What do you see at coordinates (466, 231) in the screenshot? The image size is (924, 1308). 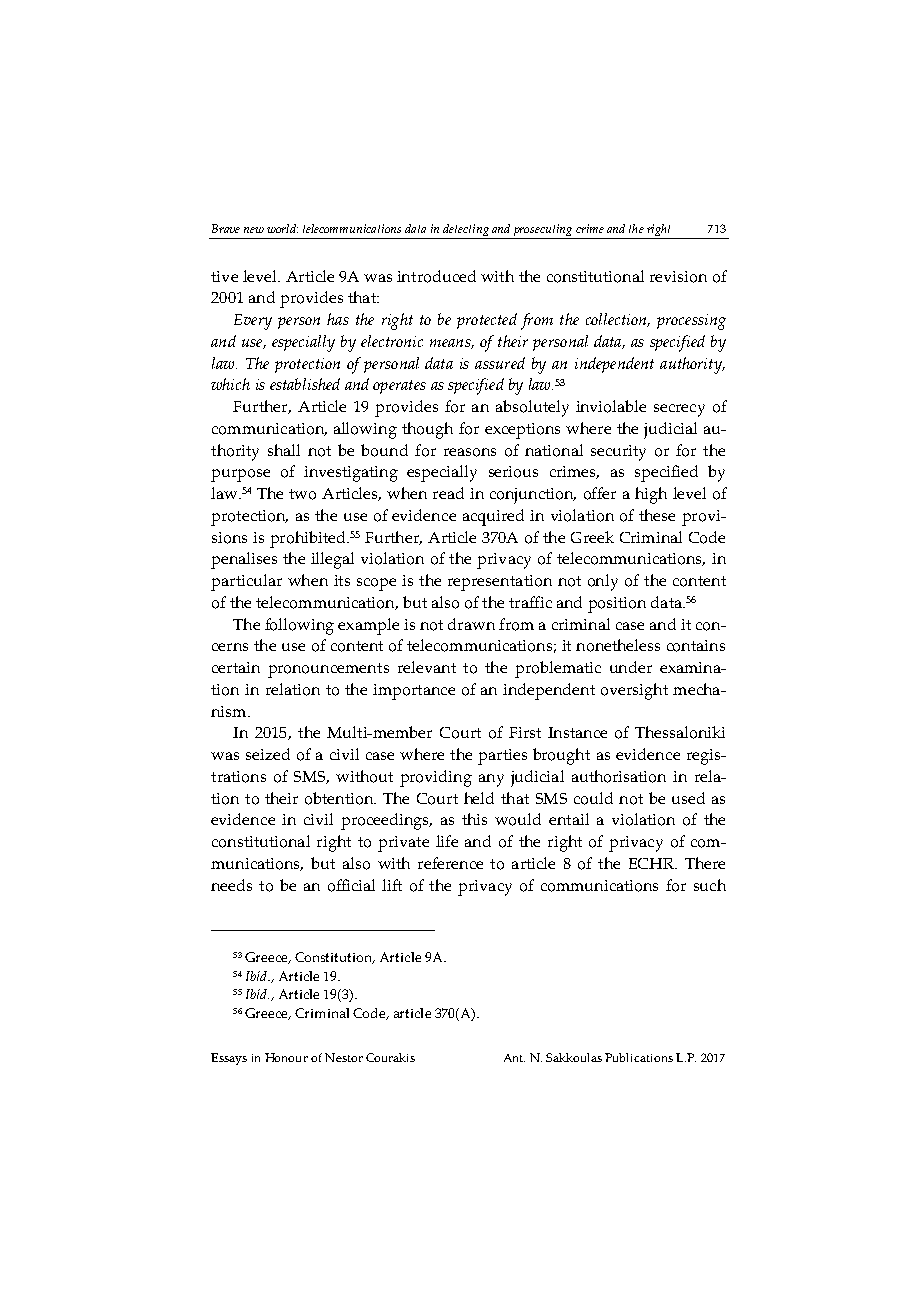 I see `detecting` at bounding box center [466, 231].
